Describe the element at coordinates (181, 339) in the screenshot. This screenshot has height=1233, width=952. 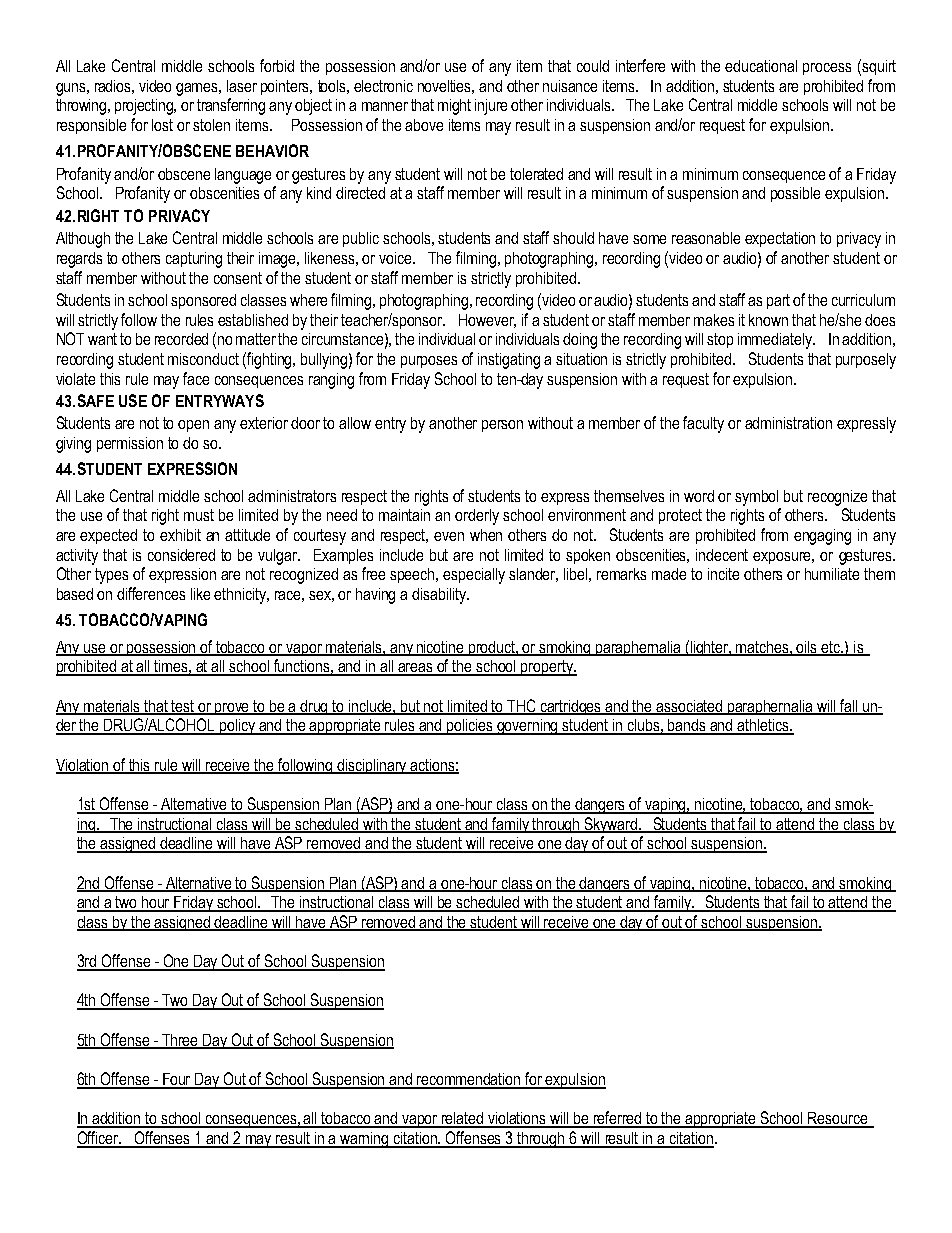
I see `recorded` at that location.
